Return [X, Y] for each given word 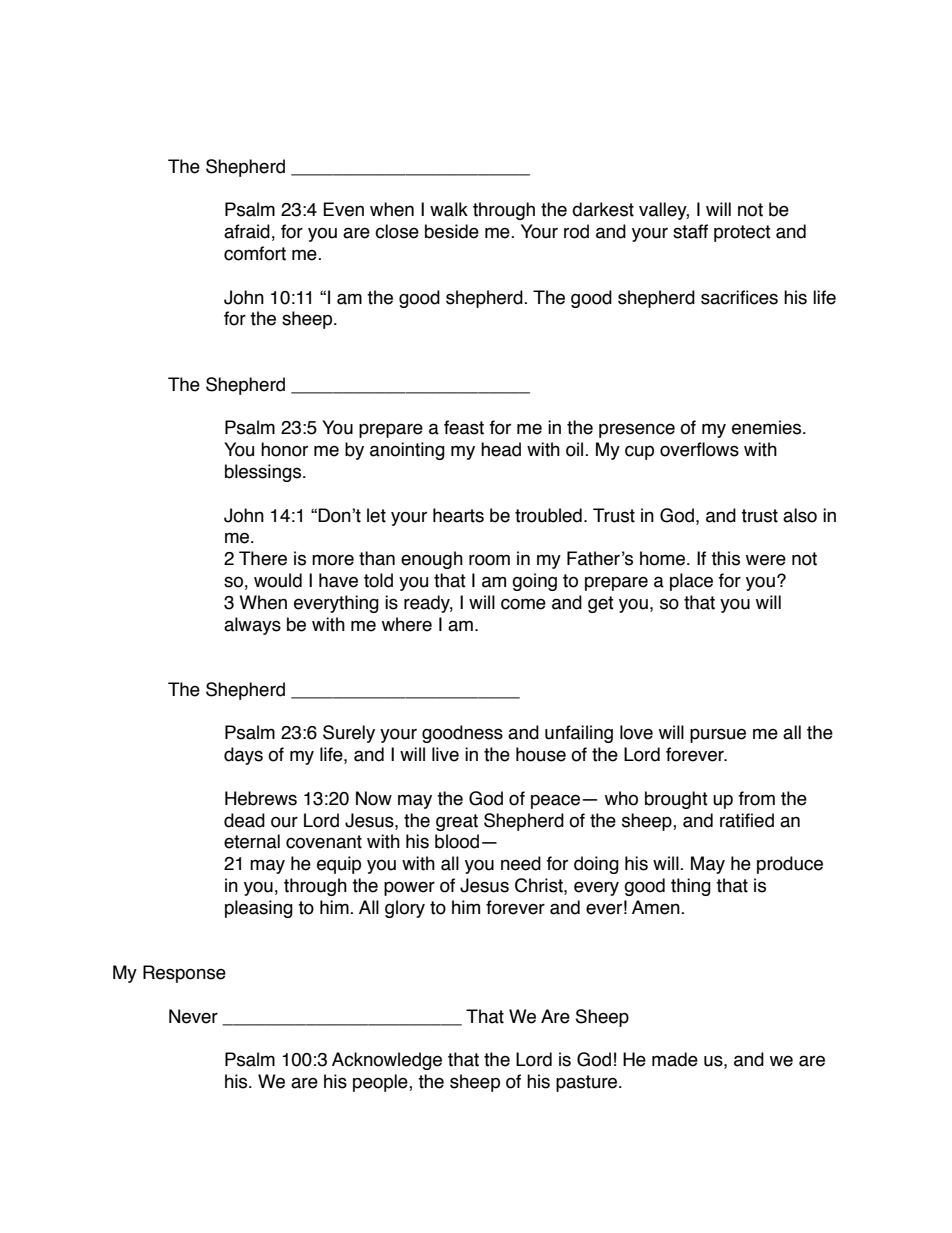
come [523, 604]
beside [452, 231]
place [691, 582]
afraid [247, 231]
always [252, 626]
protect [742, 233]
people [381, 1083]
